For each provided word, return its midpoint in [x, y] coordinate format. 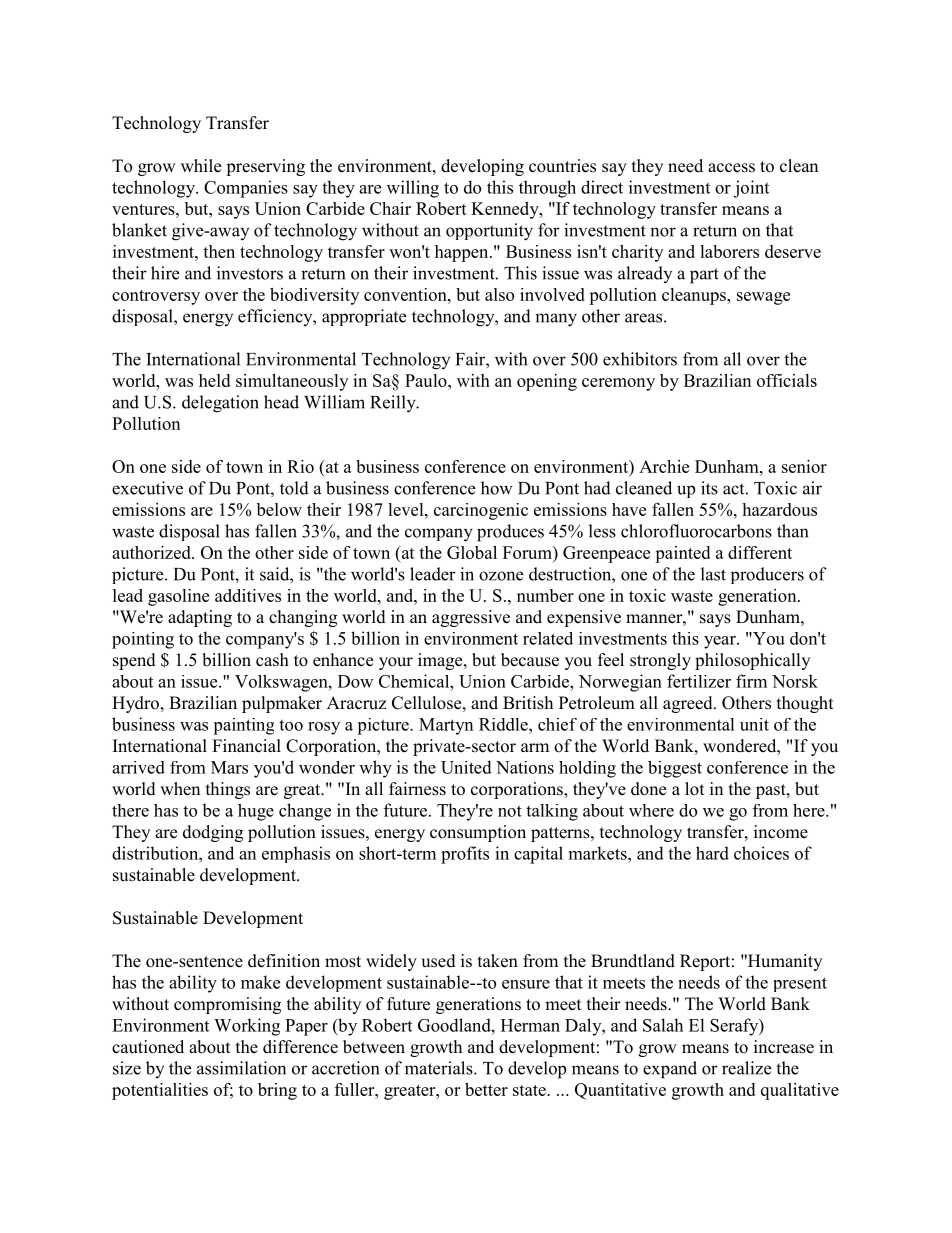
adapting [200, 618]
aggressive [471, 618]
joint [751, 189]
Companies [246, 189]
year [721, 642]
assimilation [241, 1068]
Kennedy [506, 210]
